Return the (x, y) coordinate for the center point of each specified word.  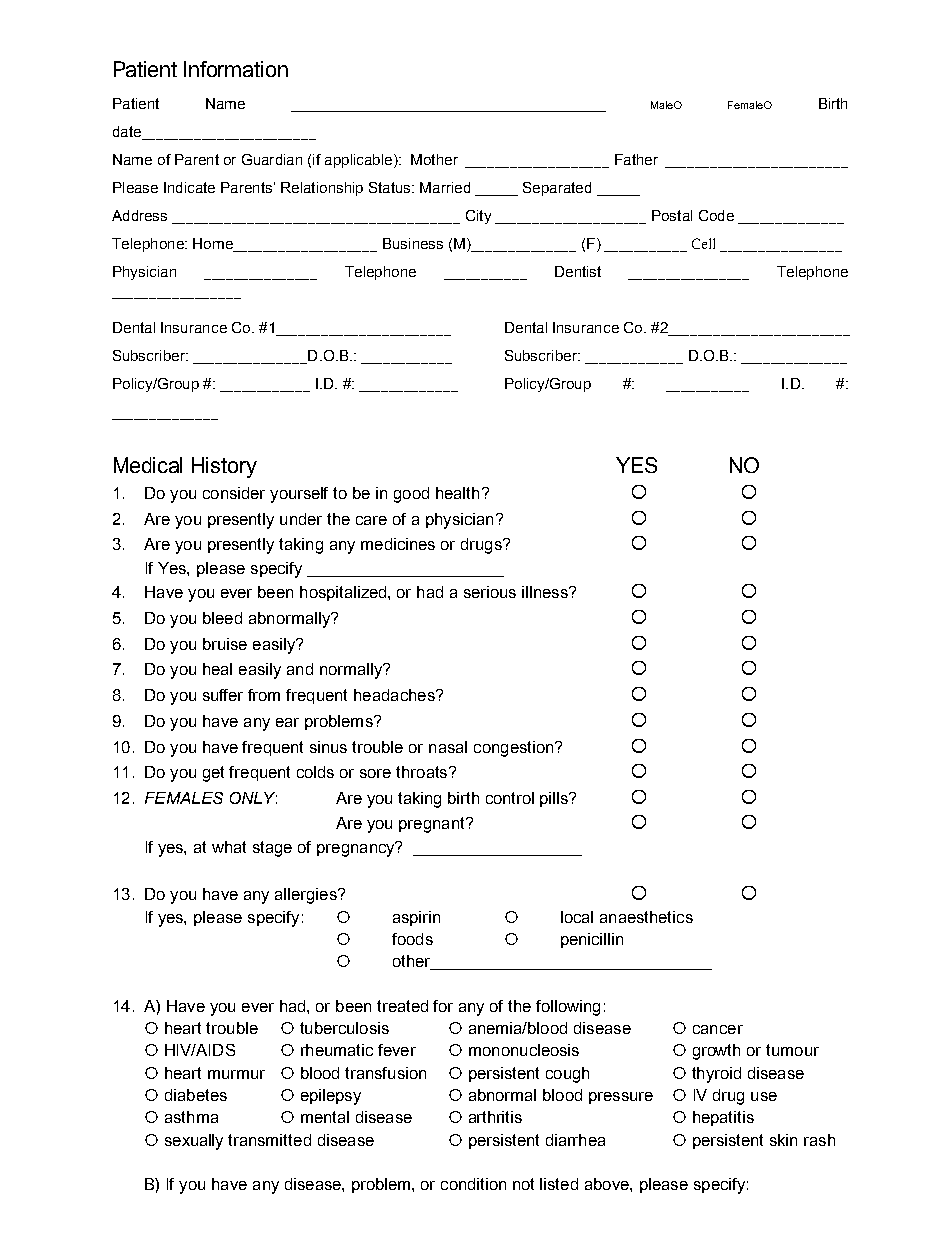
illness (546, 592)
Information (236, 69)
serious (490, 592)
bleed (222, 618)
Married (445, 187)
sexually (194, 1142)
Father (636, 159)
